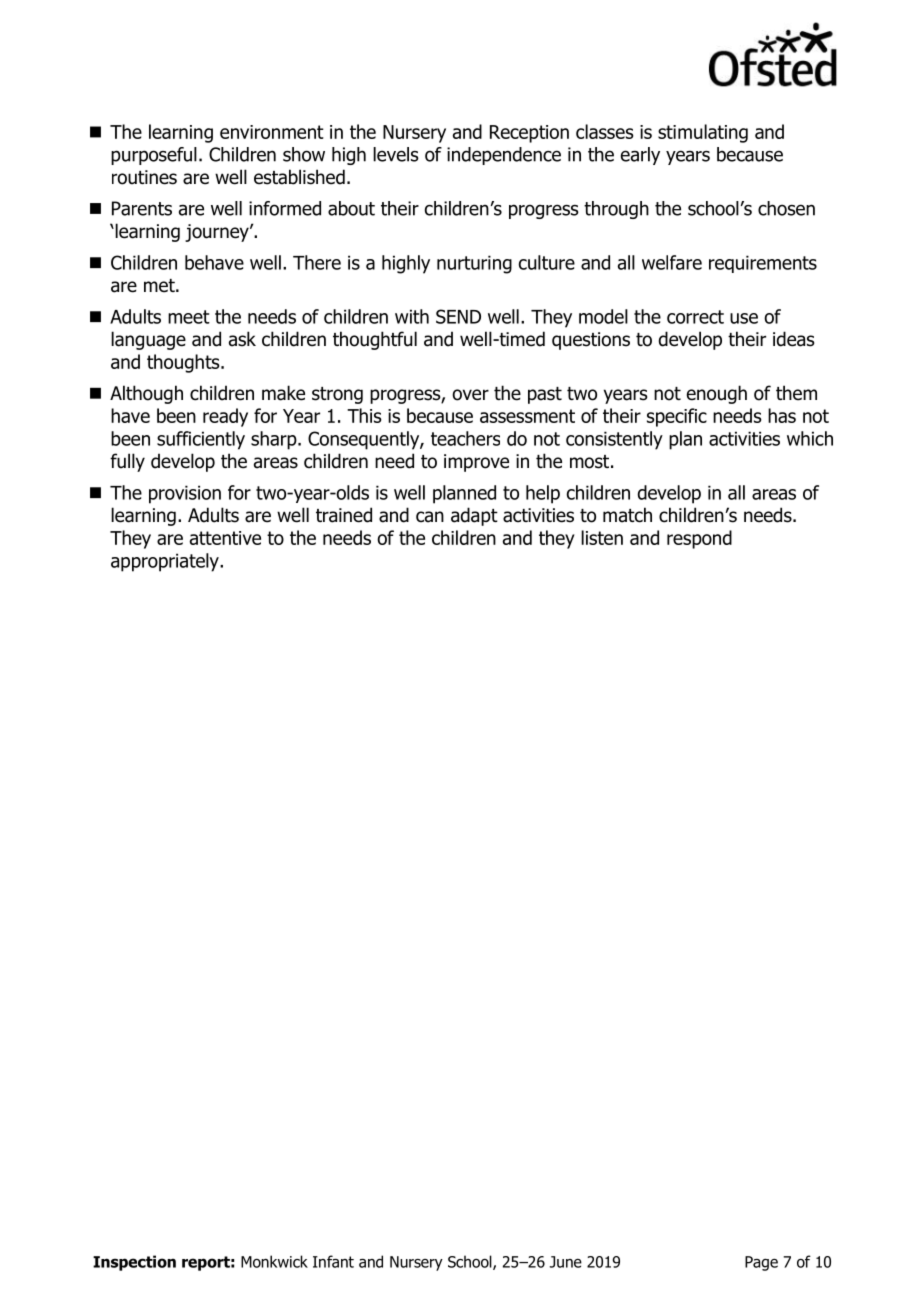  Describe the element at coordinates (627, 515) in the page. I see `match` at that location.
